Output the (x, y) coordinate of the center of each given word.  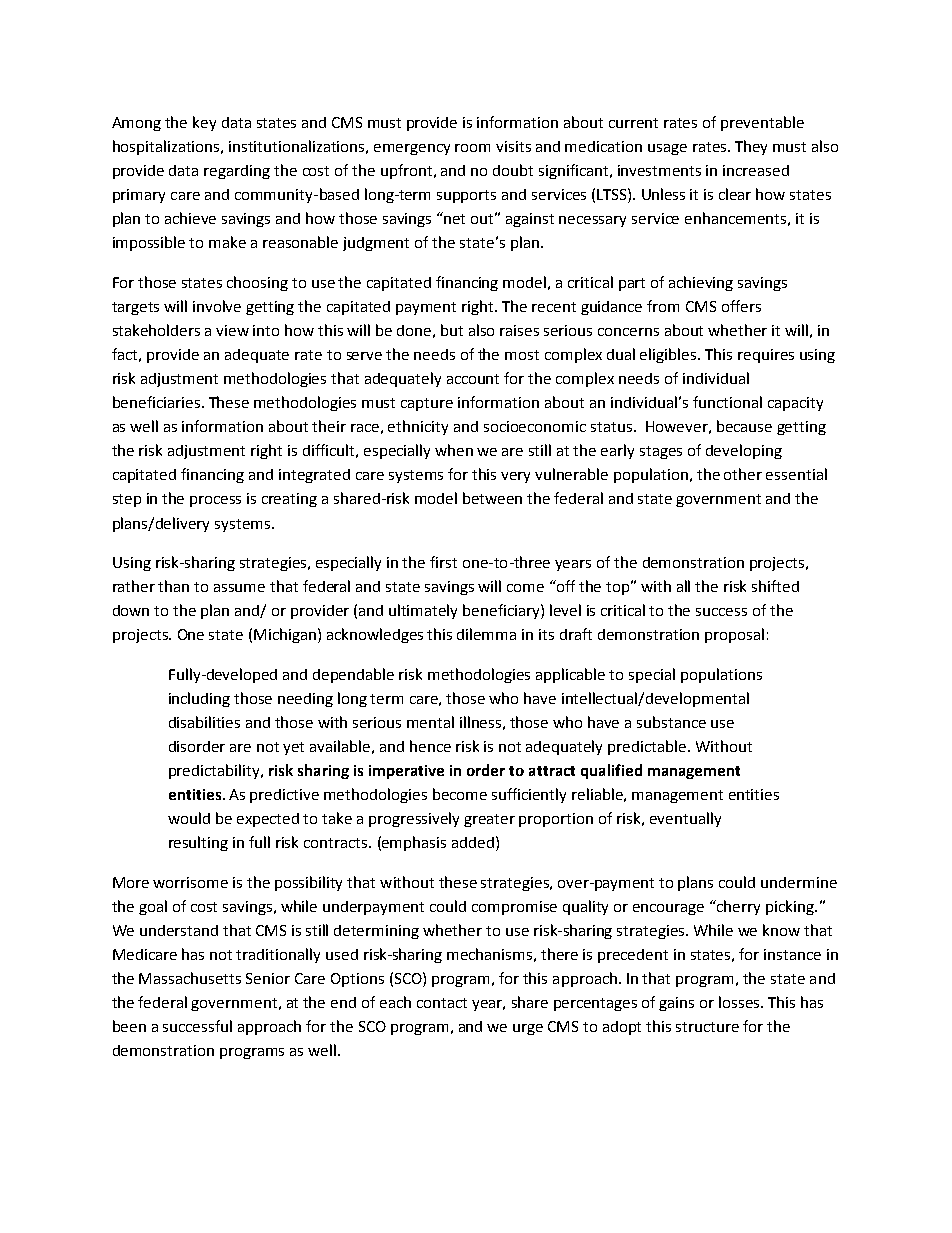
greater (489, 820)
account (473, 379)
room (472, 148)
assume (239, 588)
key (204, 123)
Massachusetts (190, 978)
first (443, 562)
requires (766, 356)
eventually (685, 819)
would (189, 818)
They (751, 147)
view (232, 330)
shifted (775, 586)
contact (442, 1003)
